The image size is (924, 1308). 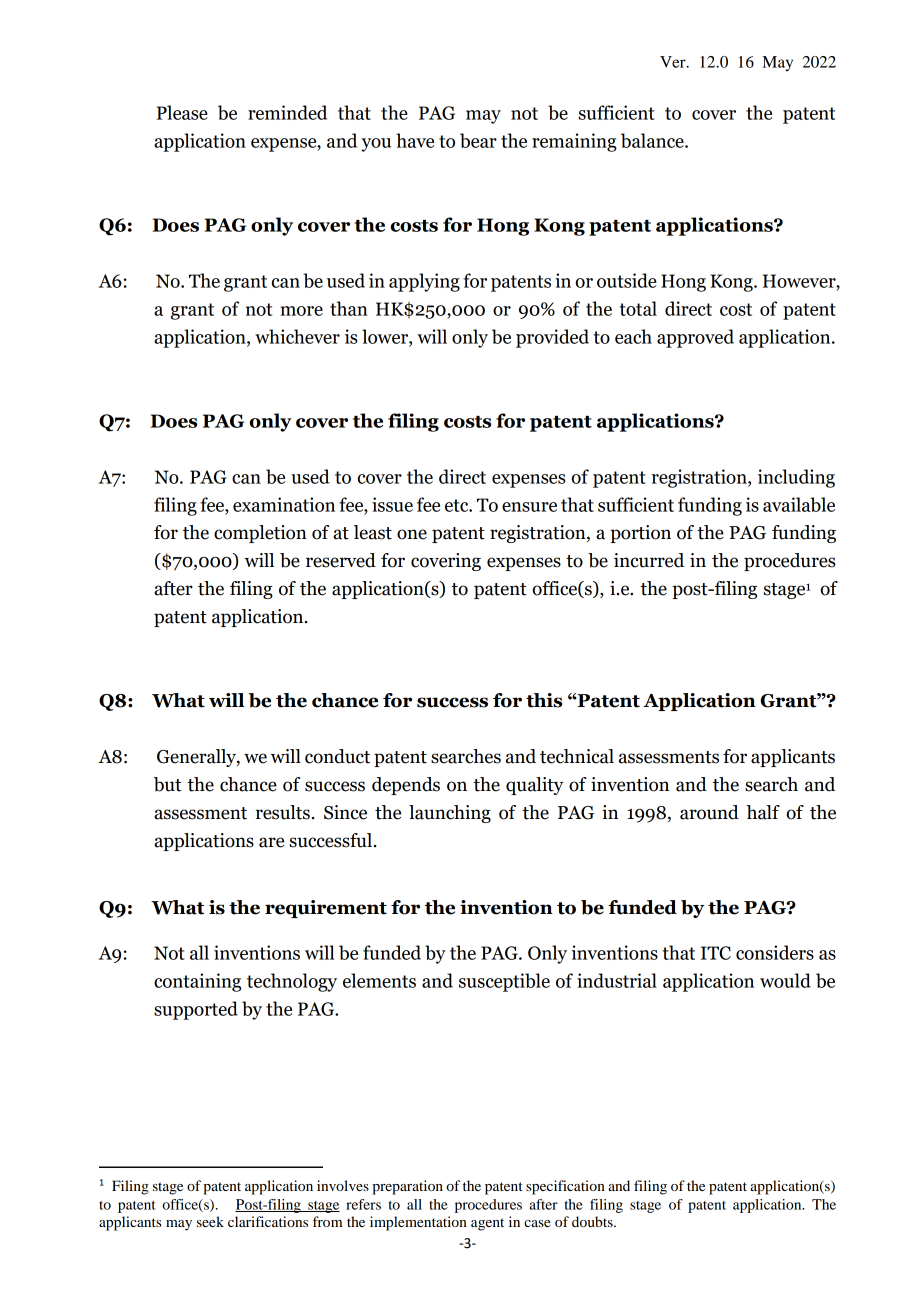 What do you see at coordinates (649, 560) in the screenshot?
I see `incurred` at bounding box center [649, 560].
